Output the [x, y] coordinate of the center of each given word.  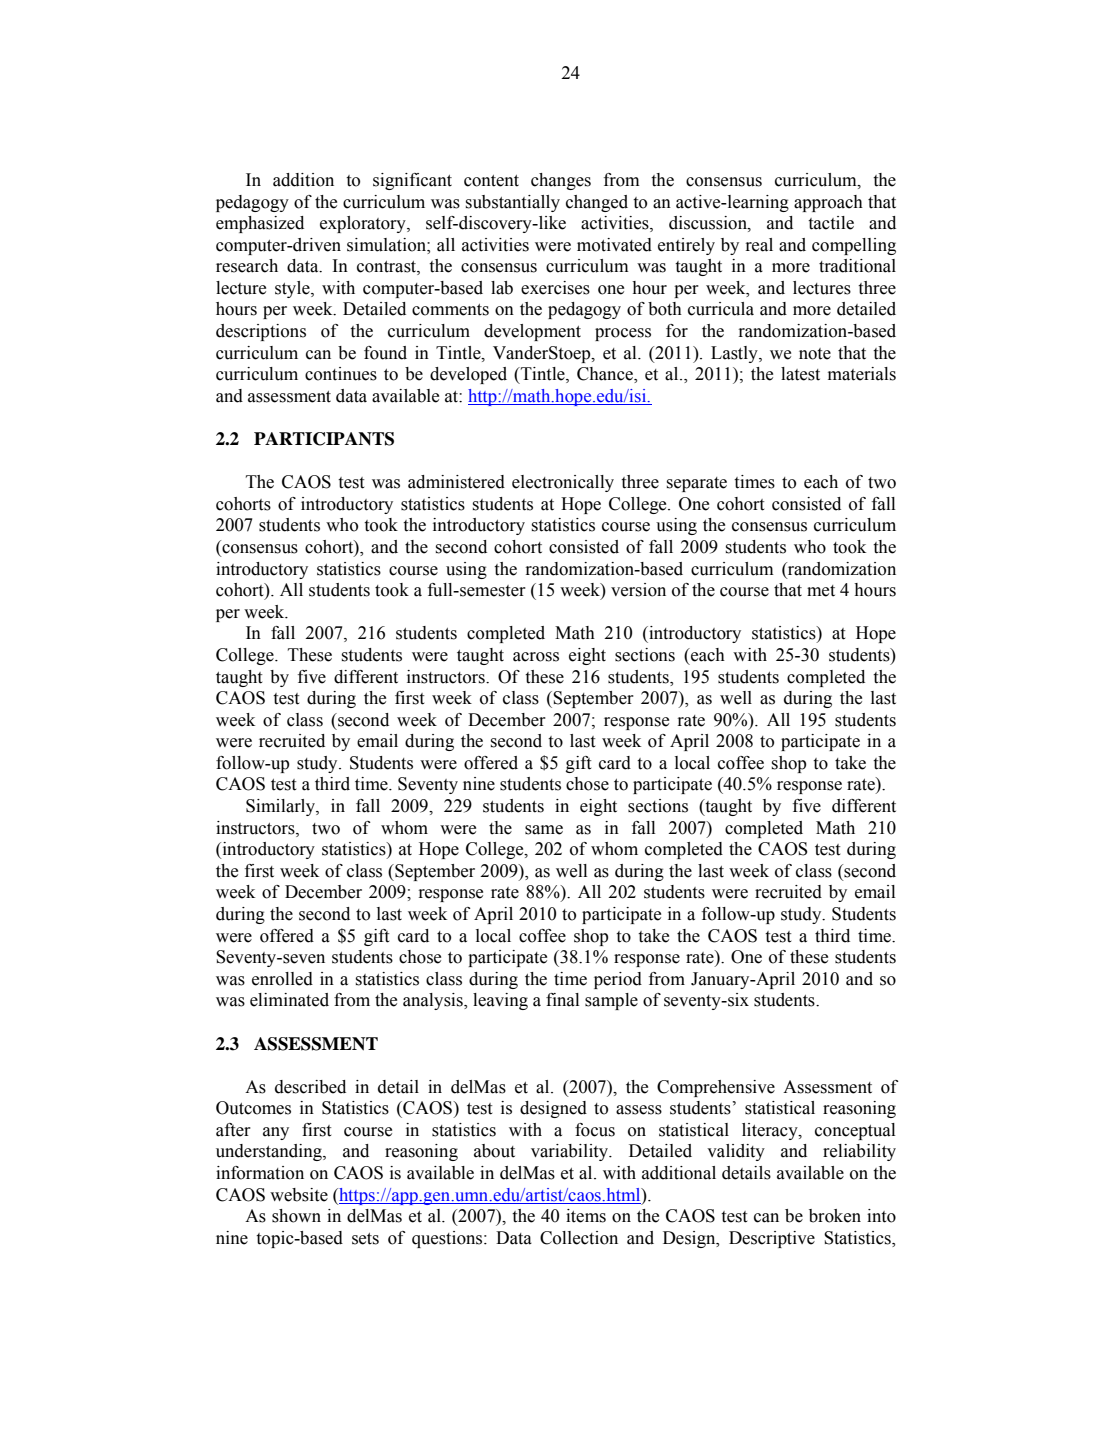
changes [561, 181]
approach [828, 203]
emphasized [260, 224]
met [821, 591]
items [586, 1216]
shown [296, 1216]
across [536, 657]
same [544, 830]
